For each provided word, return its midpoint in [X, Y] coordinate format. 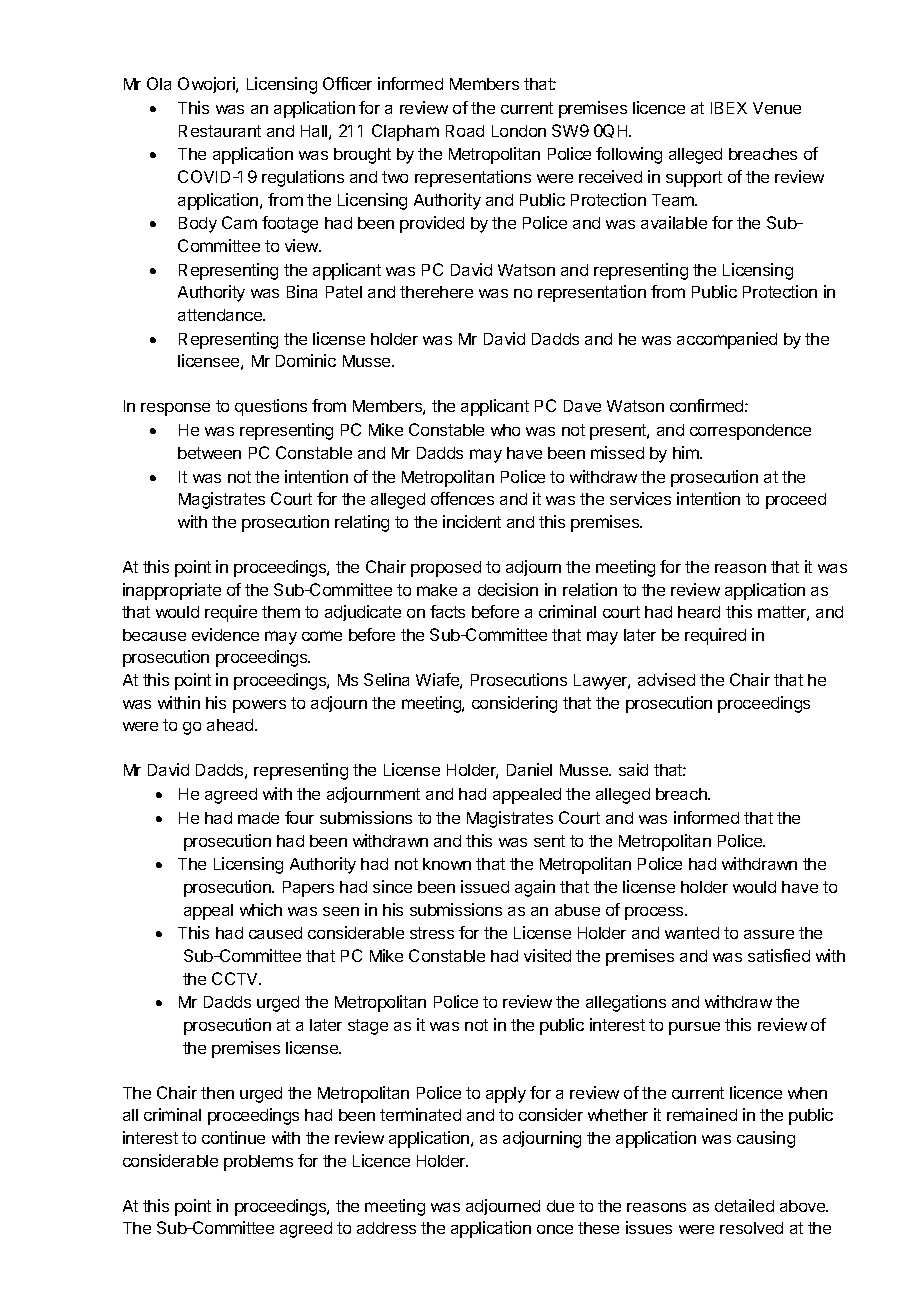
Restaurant [220, 131]
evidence [225, 634]
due [560, 1206]
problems [258, 1163]
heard [699, 612]
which [261, 909]
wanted [692, 933]
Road [465, 131]
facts [447, 611]
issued [485, 886]
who [505, 430]
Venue [777, 108]
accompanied [727, 340]
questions [271, 407]
